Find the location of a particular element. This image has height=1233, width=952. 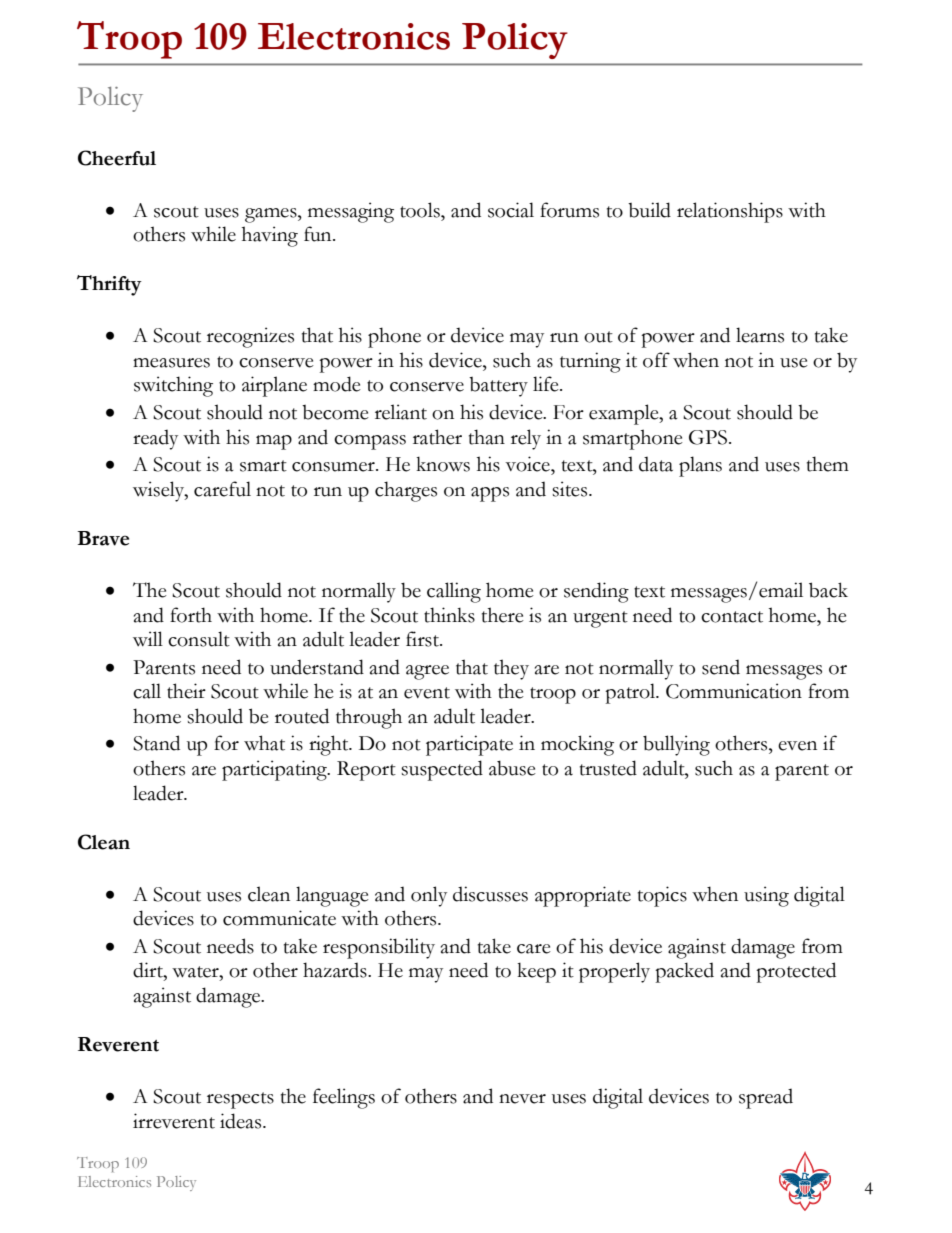

relationships is located at coordinates (730, 212).
